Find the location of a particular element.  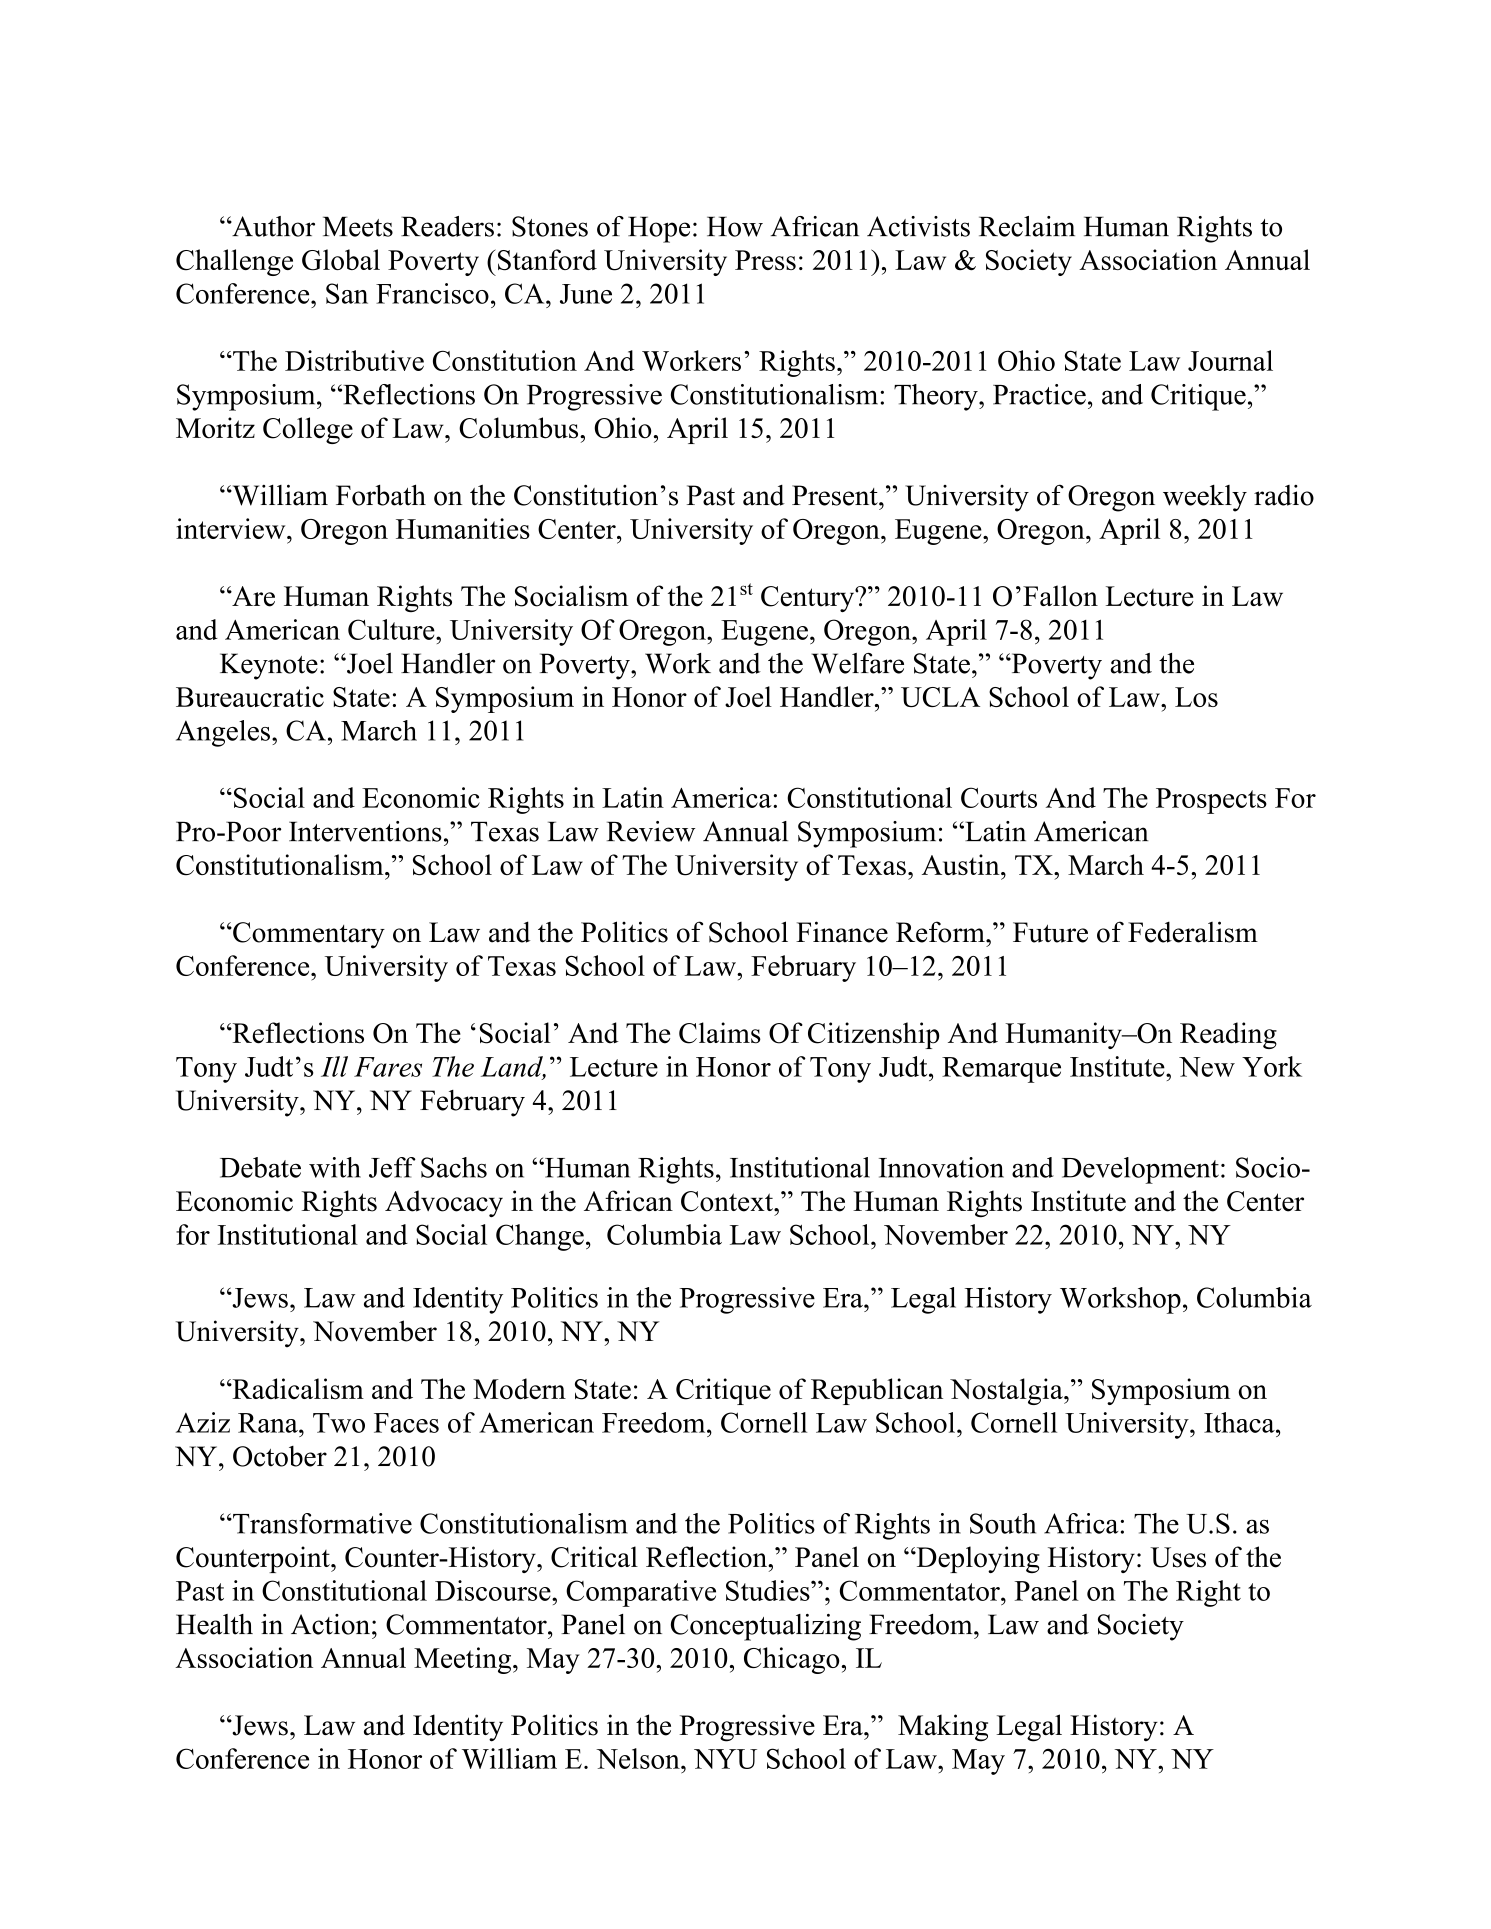

Reclaim is located at coordinates (1027, 226).
